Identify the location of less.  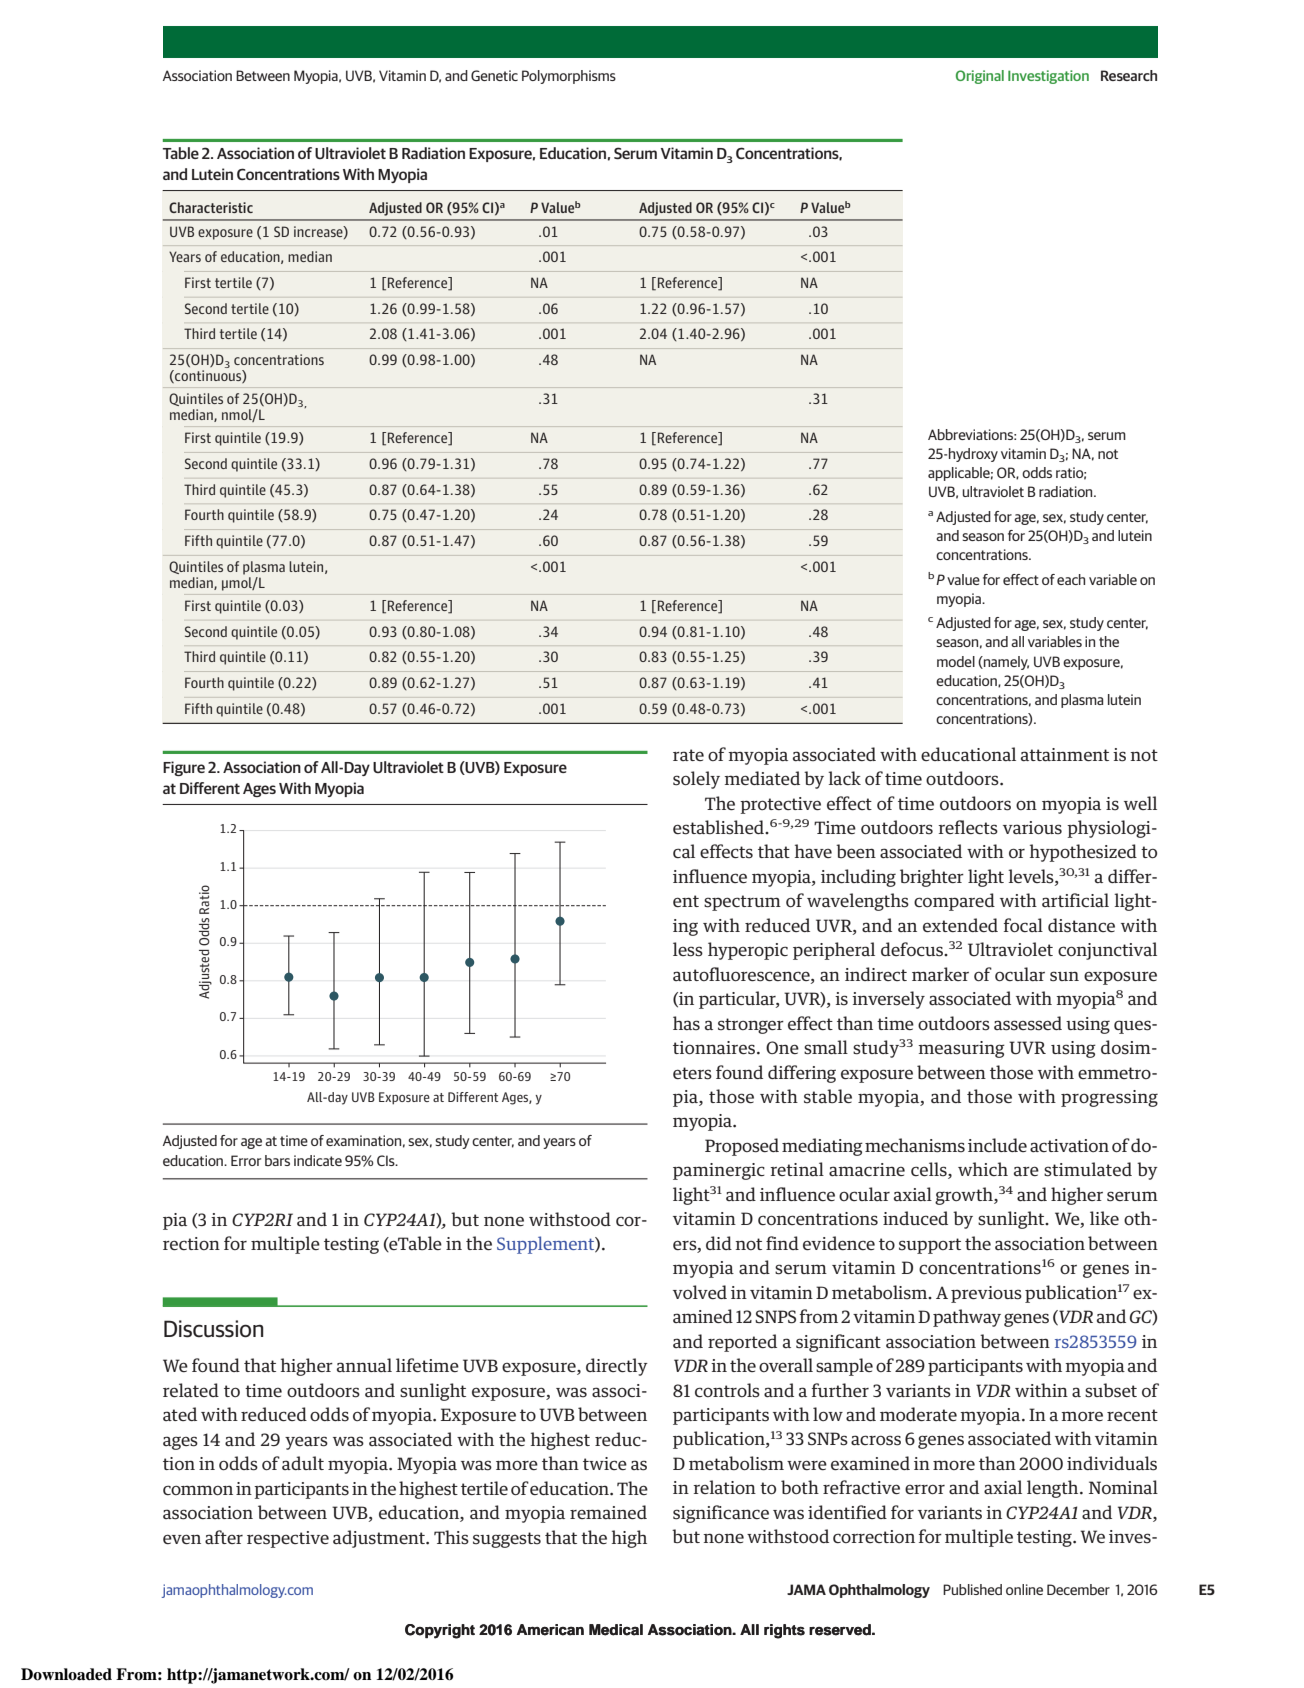
(688, 949).
